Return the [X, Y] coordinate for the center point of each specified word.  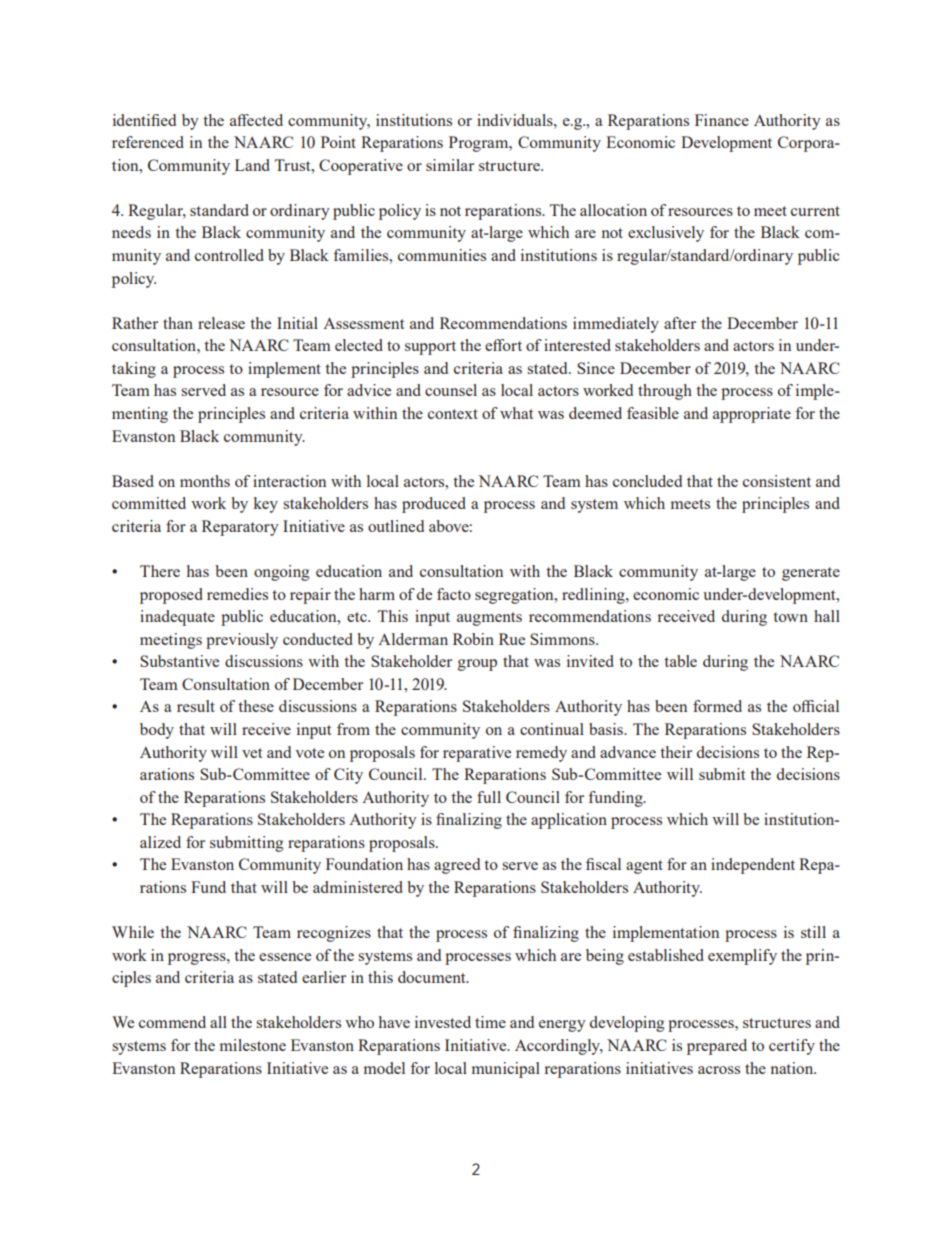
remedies [237, 594]
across [719, 1070]
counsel [451, 390]
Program [480, 144]
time [490, 1022]
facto [454, 594]
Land [252, 165]
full [489, 797]
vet [252, 753]
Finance [722, 120]
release [221, 323]
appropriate [752, 415]
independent [753, 866]
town [790, 617]
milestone [253, 1045]
